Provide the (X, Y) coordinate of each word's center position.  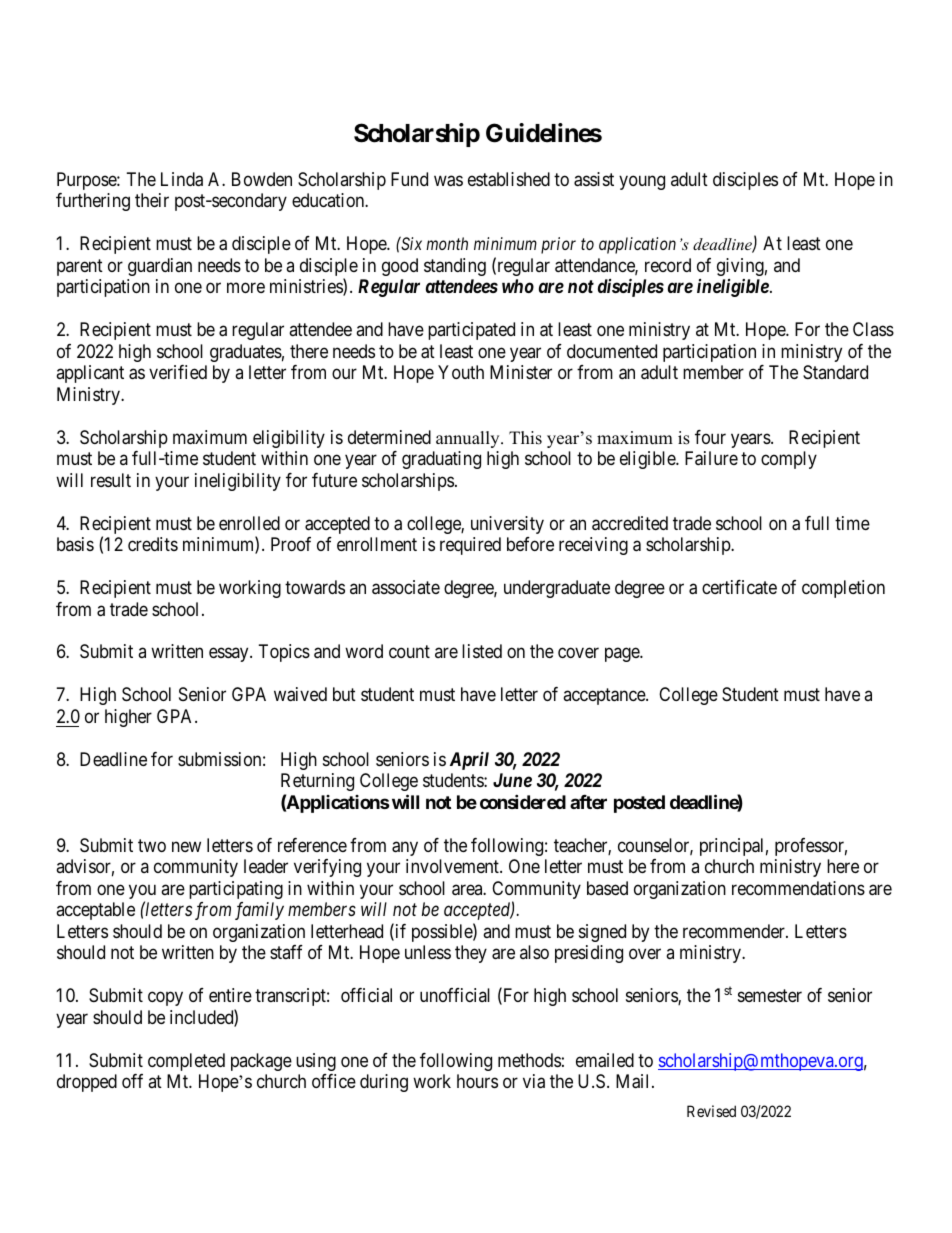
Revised (711, 1111)
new (186, 846)
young (642, 182)
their (152, 200)
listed (482, 651)
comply (789, 460)
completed (186, 1062)
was (448, 181)
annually (469, 439)
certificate (739, 587)
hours (477, 1081)
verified (178, 372)
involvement (453, 866)
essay (230, 655)
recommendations (798, 888)
